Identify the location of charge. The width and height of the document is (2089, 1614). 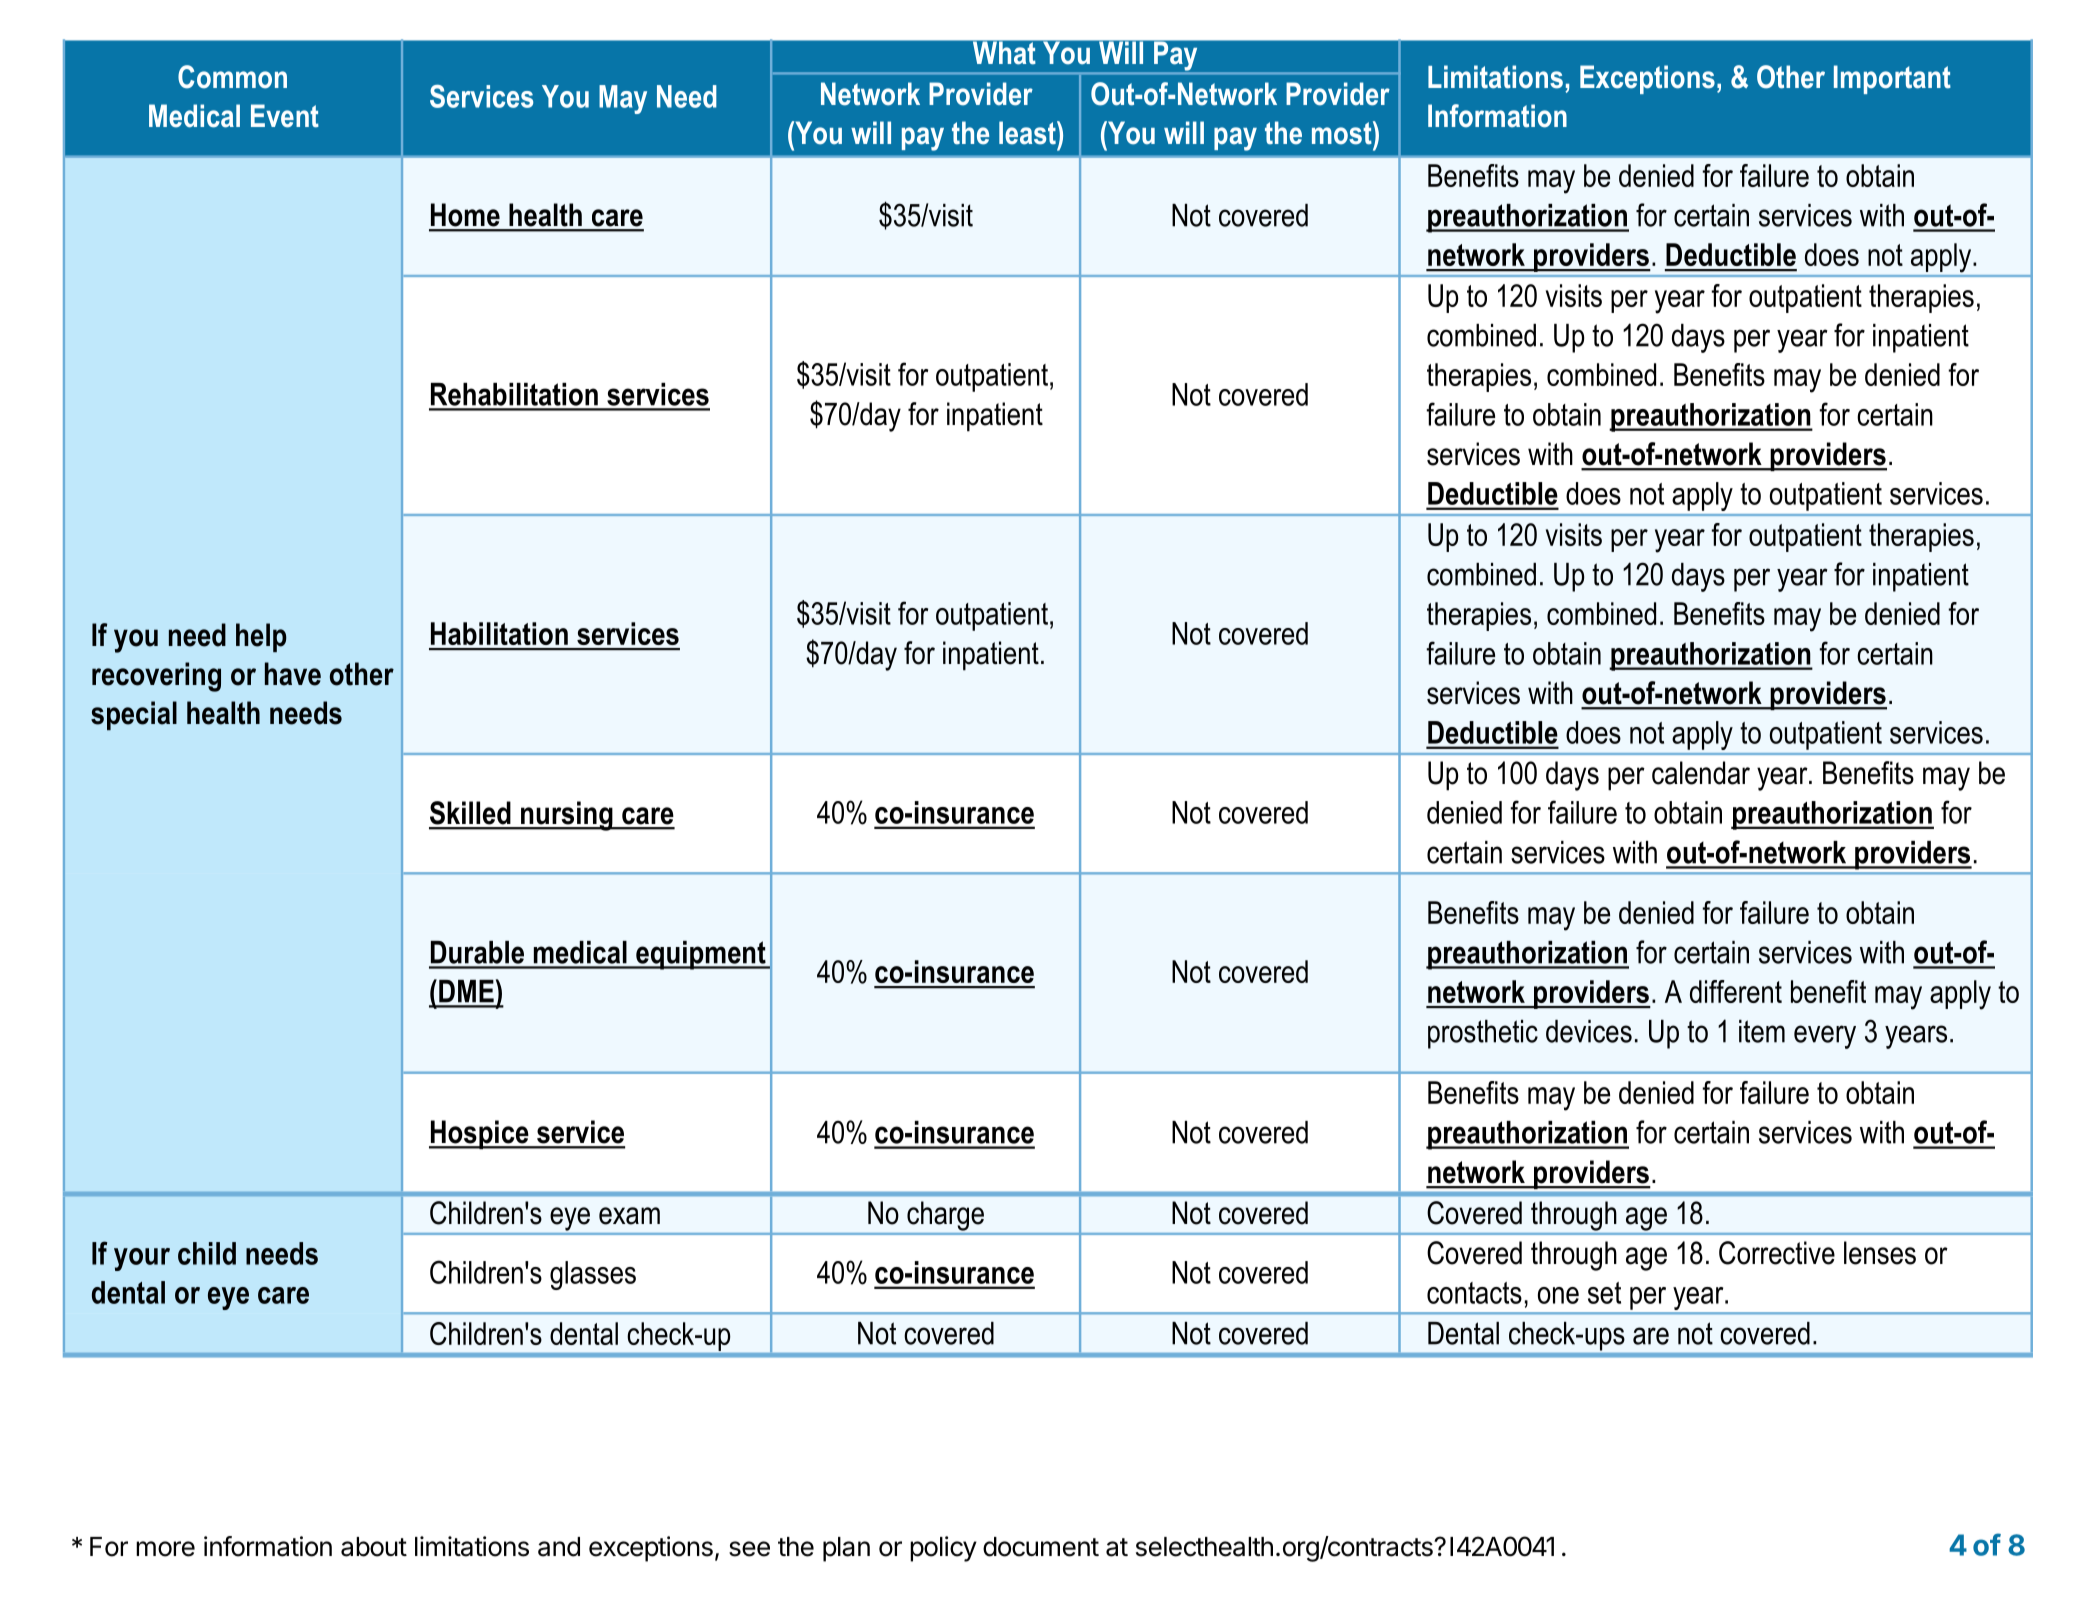
(945, 1216).
